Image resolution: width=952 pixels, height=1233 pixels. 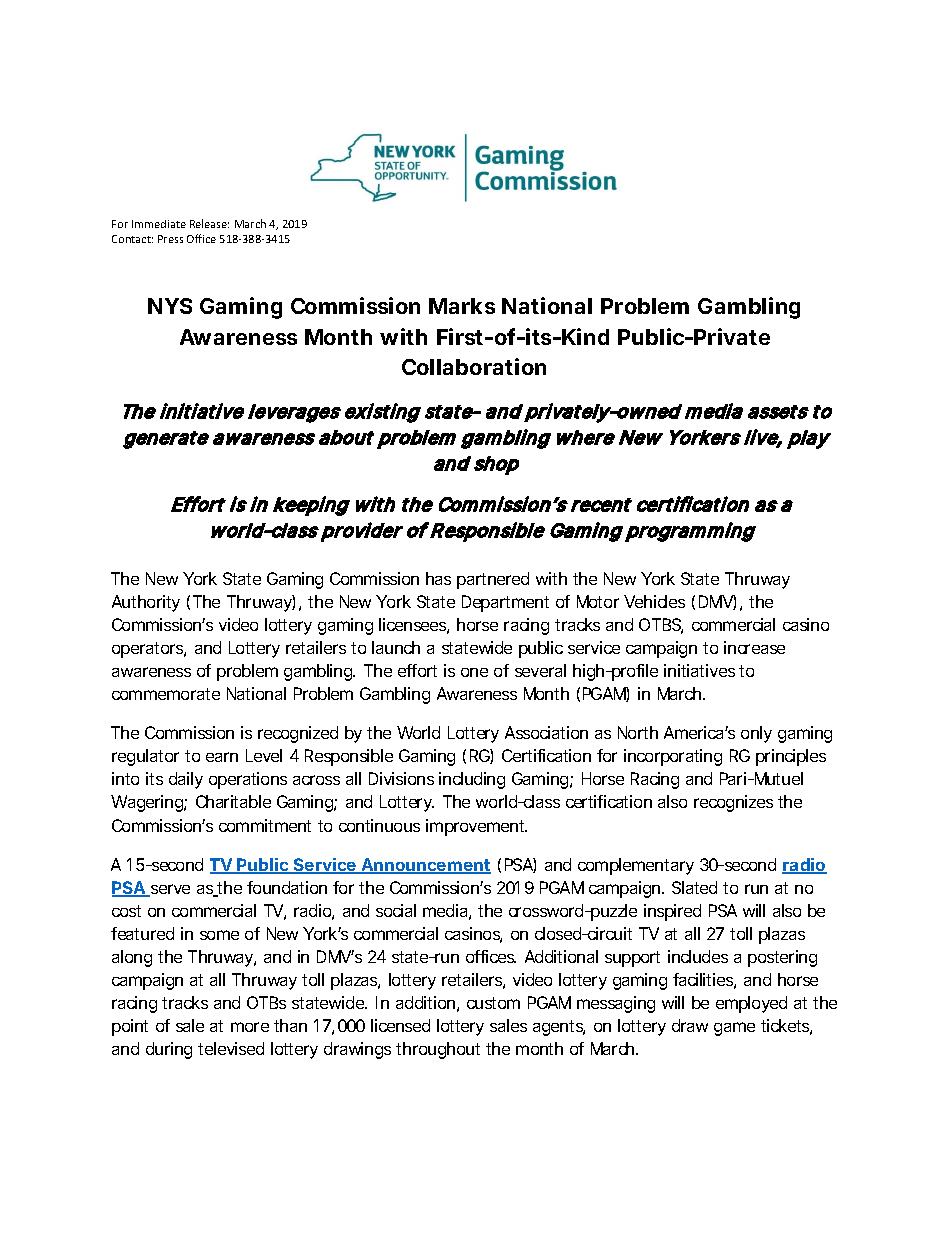 What do you see at coordinates (474, 672) in the image?
I see `one` at bounding box center [474, 672].
